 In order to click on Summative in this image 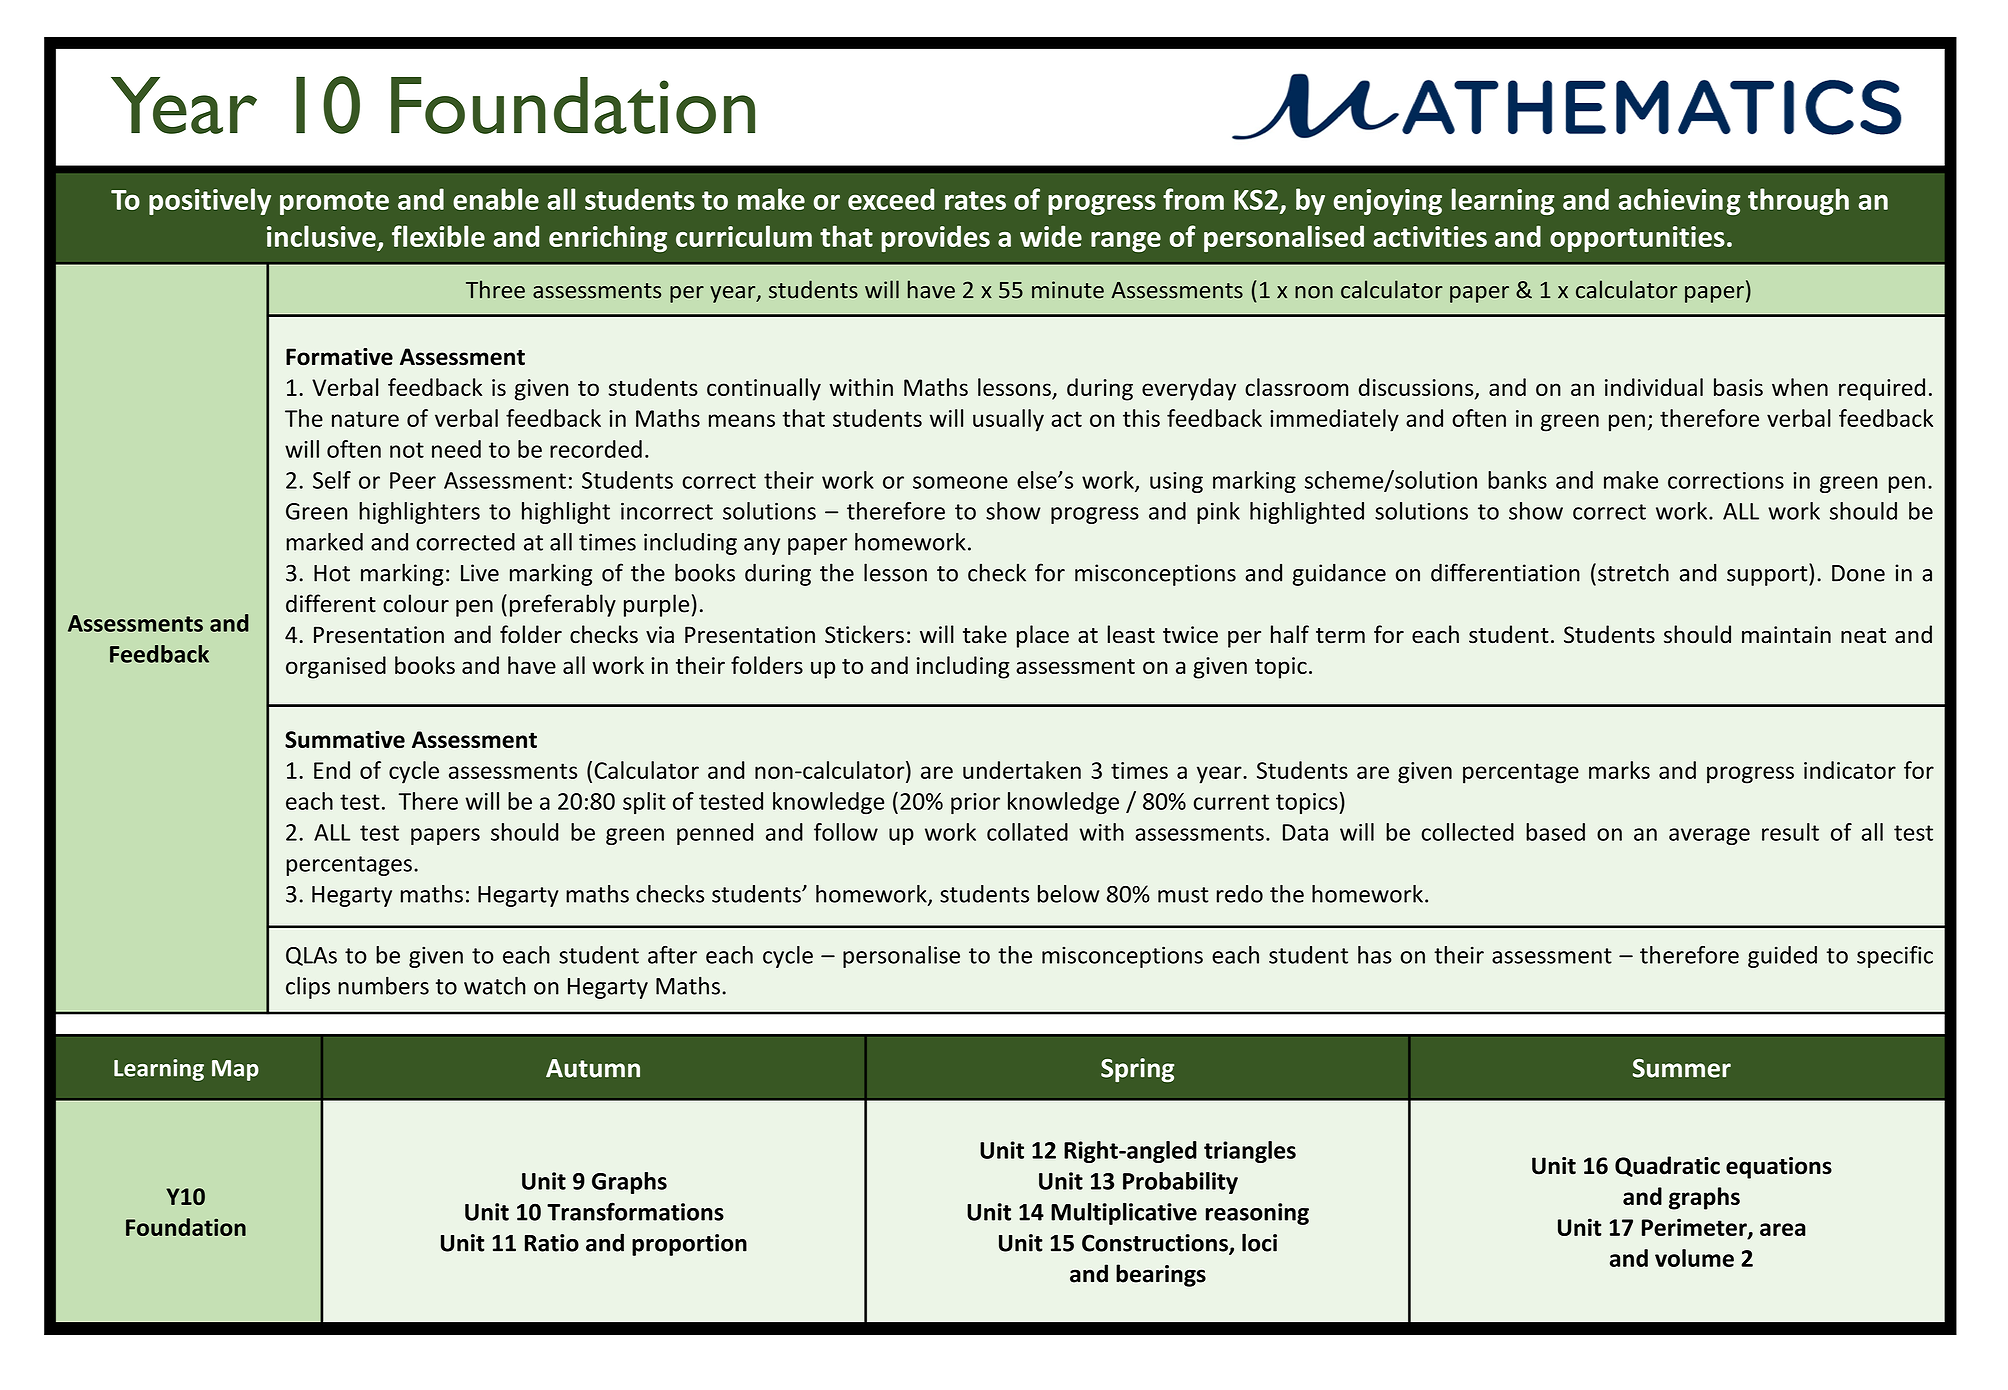, I will do `click(345, 739)`.
